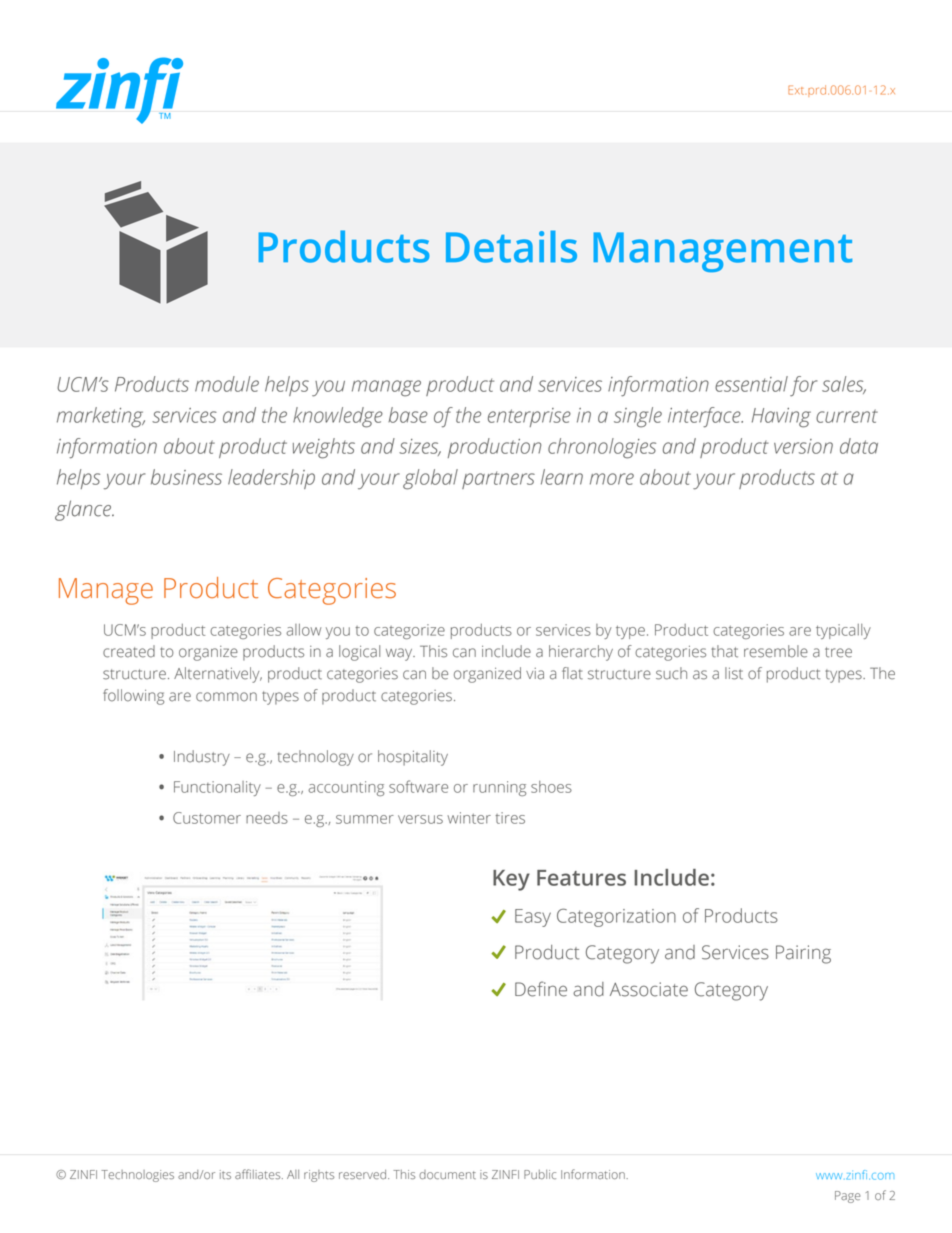 The height and width of the image is (1233, 952). Describe the element at coordinates (751, 384) in the image. I see `essential` at that location.
